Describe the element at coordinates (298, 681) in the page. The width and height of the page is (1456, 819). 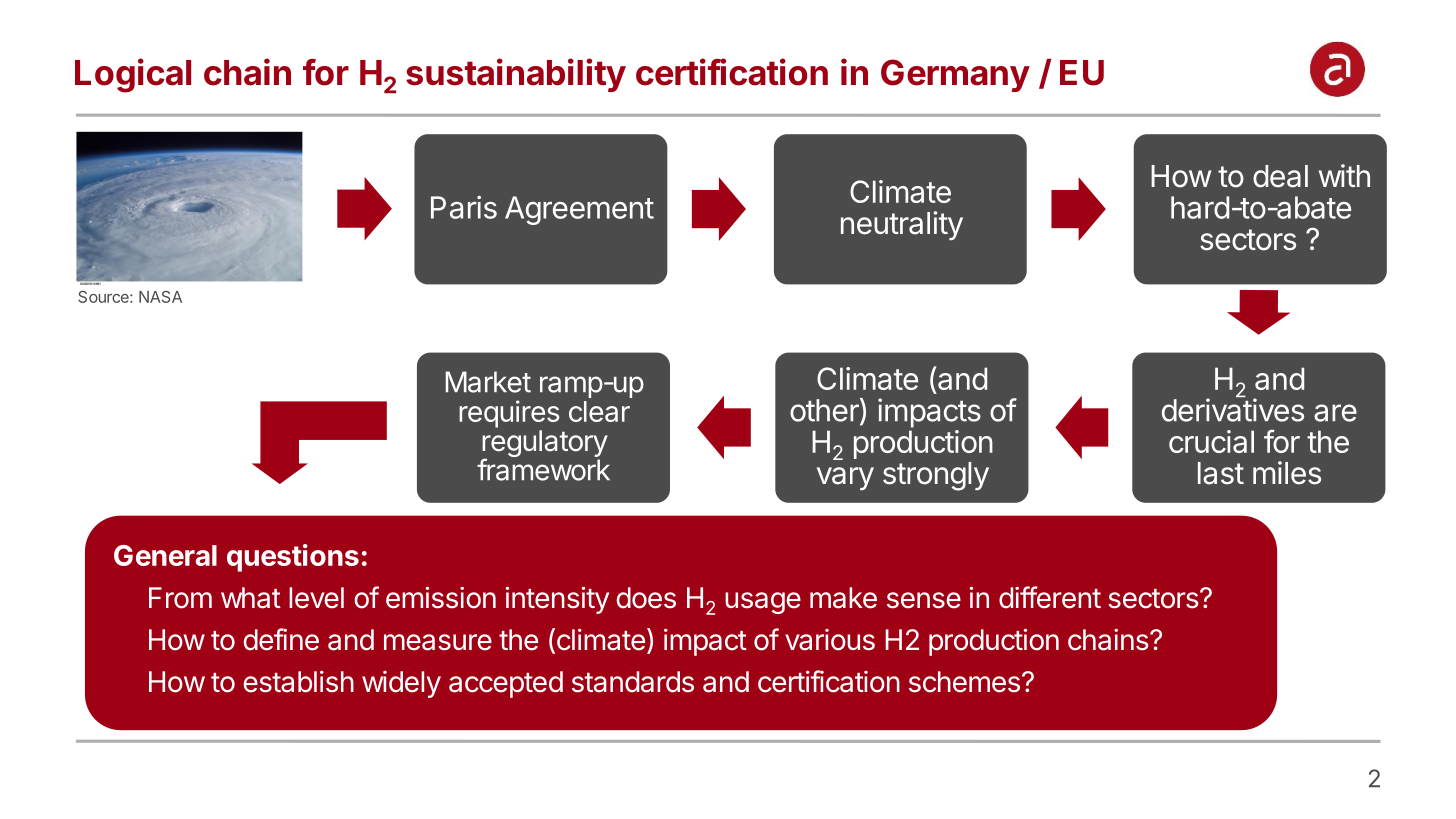
I see `establish` at that location.
